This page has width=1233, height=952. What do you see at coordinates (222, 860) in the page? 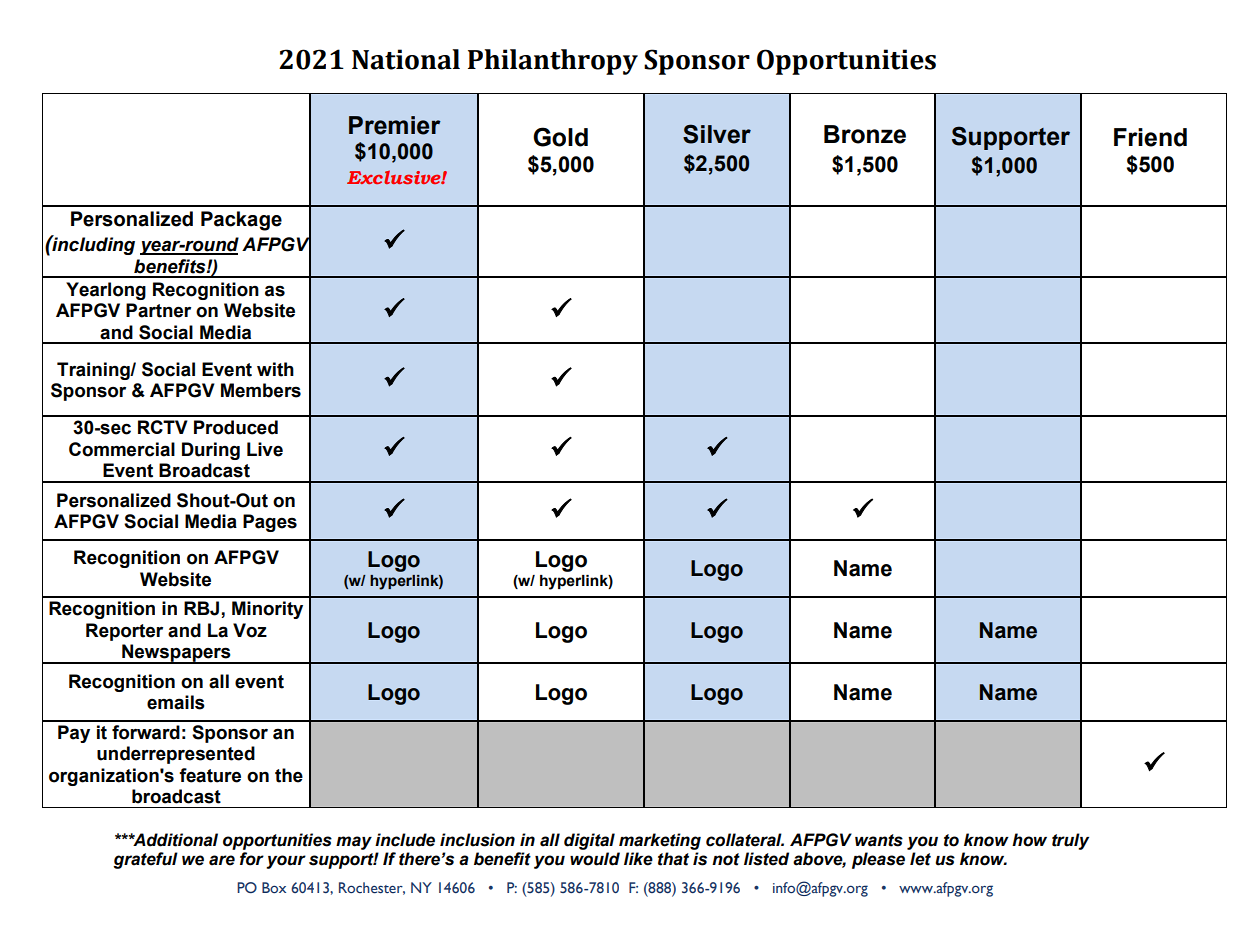
I see `are` at bounding box center [222, 860].
